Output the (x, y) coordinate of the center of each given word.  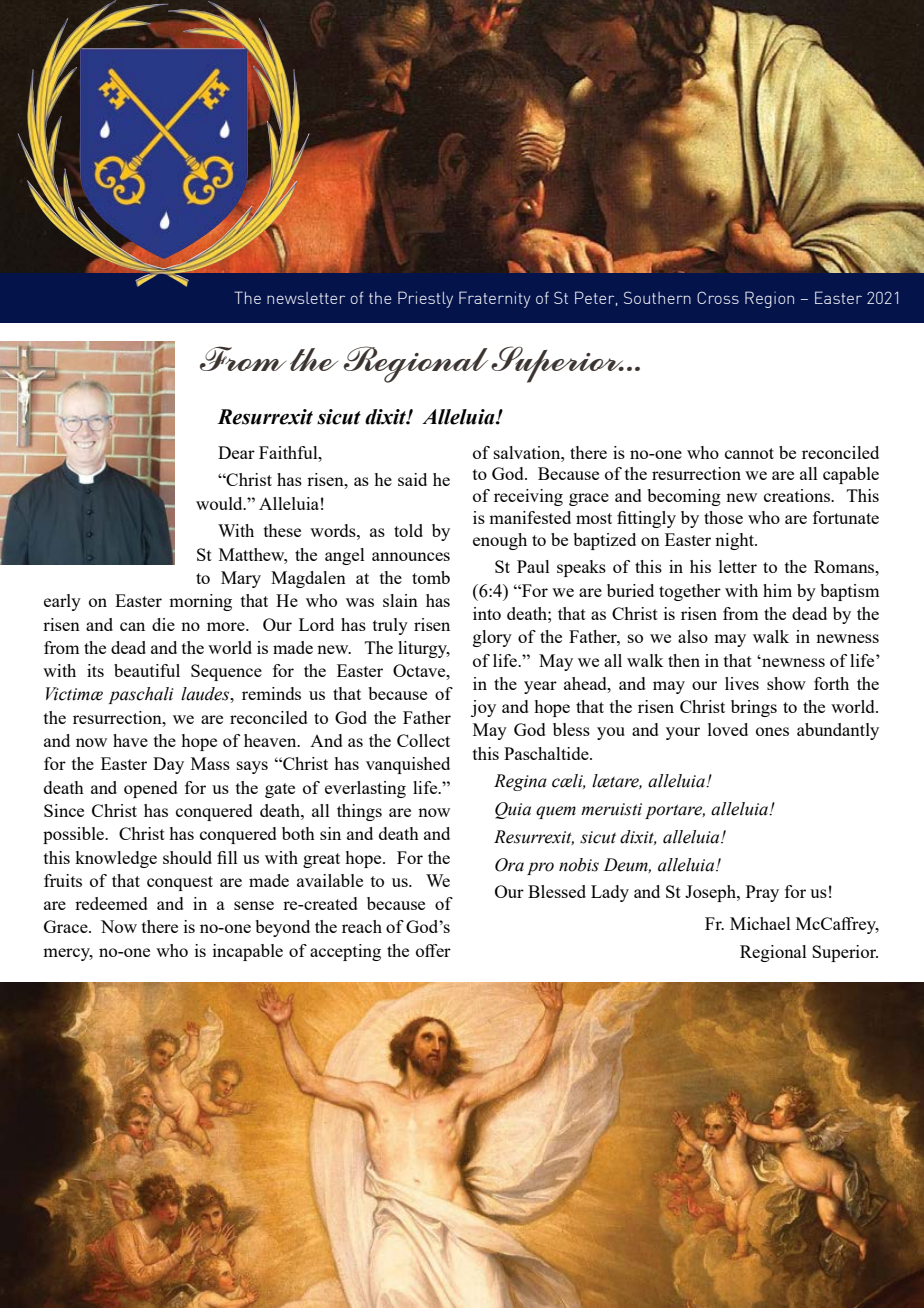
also (693, 636)
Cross (718, 297)
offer (433, 950)
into (487, 613)
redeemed (111, 903)
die (163, 624)
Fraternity (495, 299)
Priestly (425, 299)
